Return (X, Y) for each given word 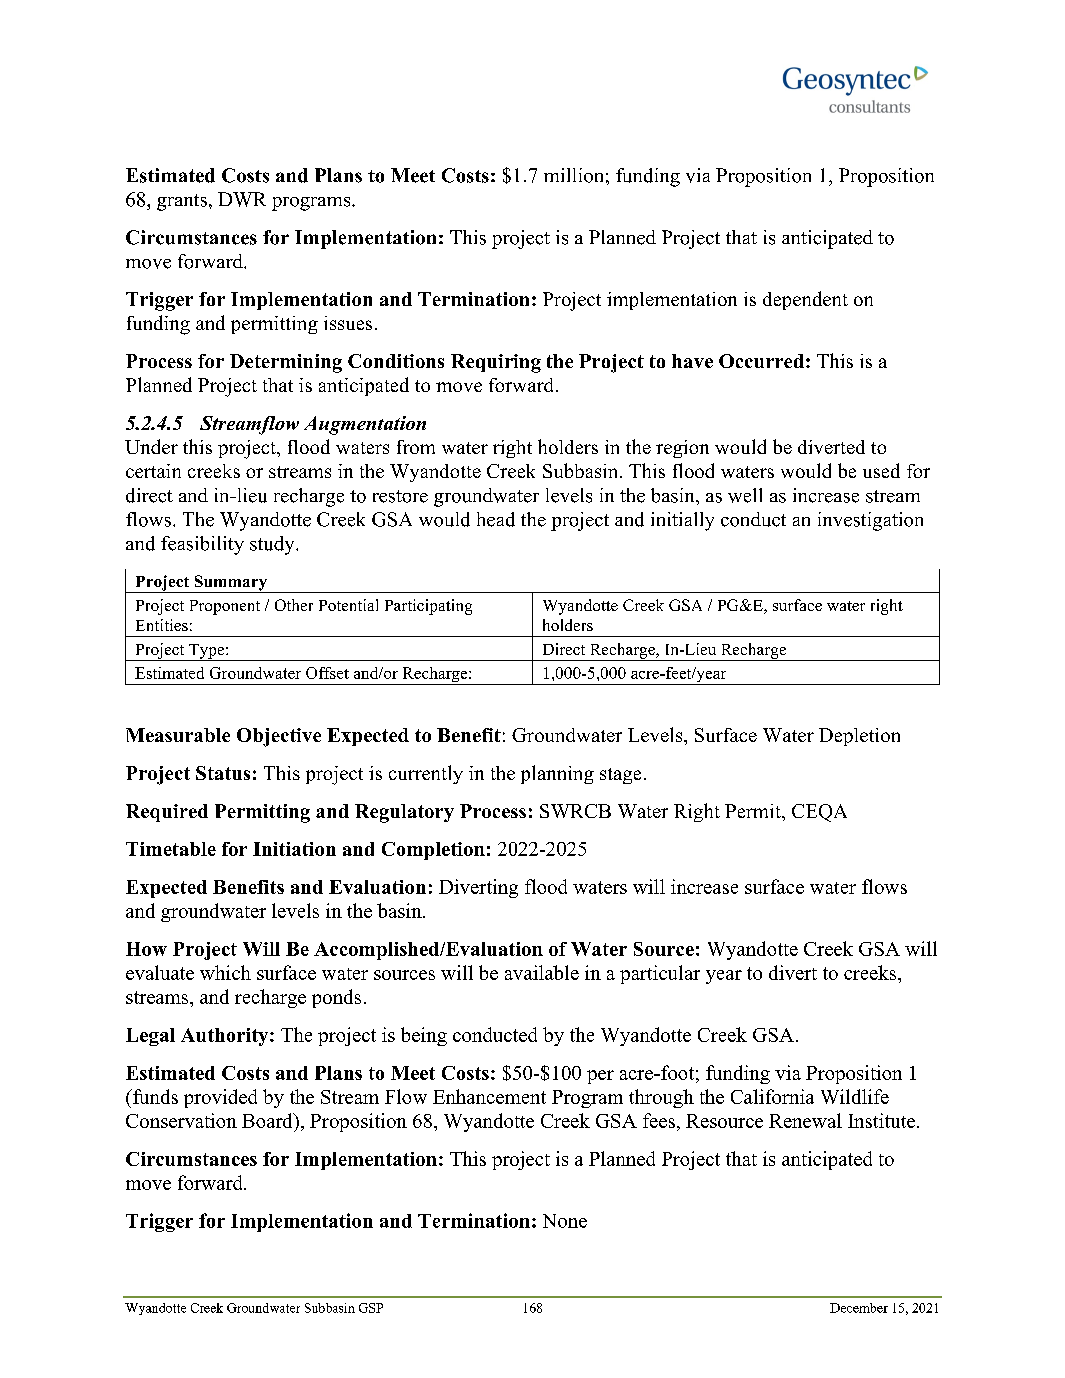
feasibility (202, 545)
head (496, 519)
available (542, 972)
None (565, 1221)
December (859, 1308)
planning (557, 774)
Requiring (496, 363)
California (772, 1096)
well (745, 495)
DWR (242, 199)
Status (223, 773)
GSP (371, 1308)
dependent (805, 300)
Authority (226, 1037)
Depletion (859, 737)
